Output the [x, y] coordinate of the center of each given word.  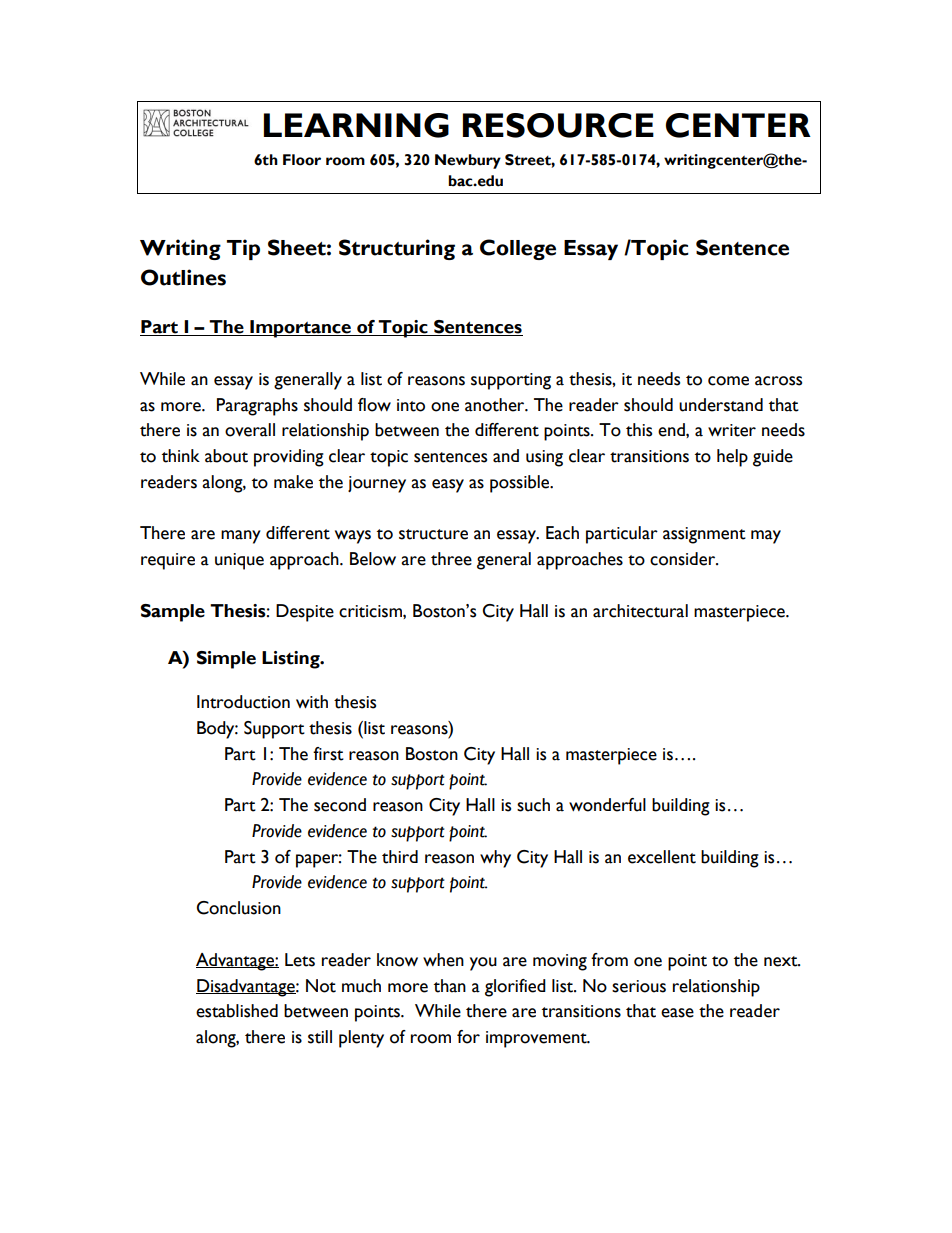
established [237, 1011]
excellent [662, 857]
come [728, 381]
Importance [300, 329]
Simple [226, 660]
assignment [704, 535]
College [518, 249]
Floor [302, 160]
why [495, 859]
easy [448, 486]
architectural [640, 611]
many [241, 537]
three [451, 559]
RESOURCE [558, 125]
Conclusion [238, 908]
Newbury [468, 161]
